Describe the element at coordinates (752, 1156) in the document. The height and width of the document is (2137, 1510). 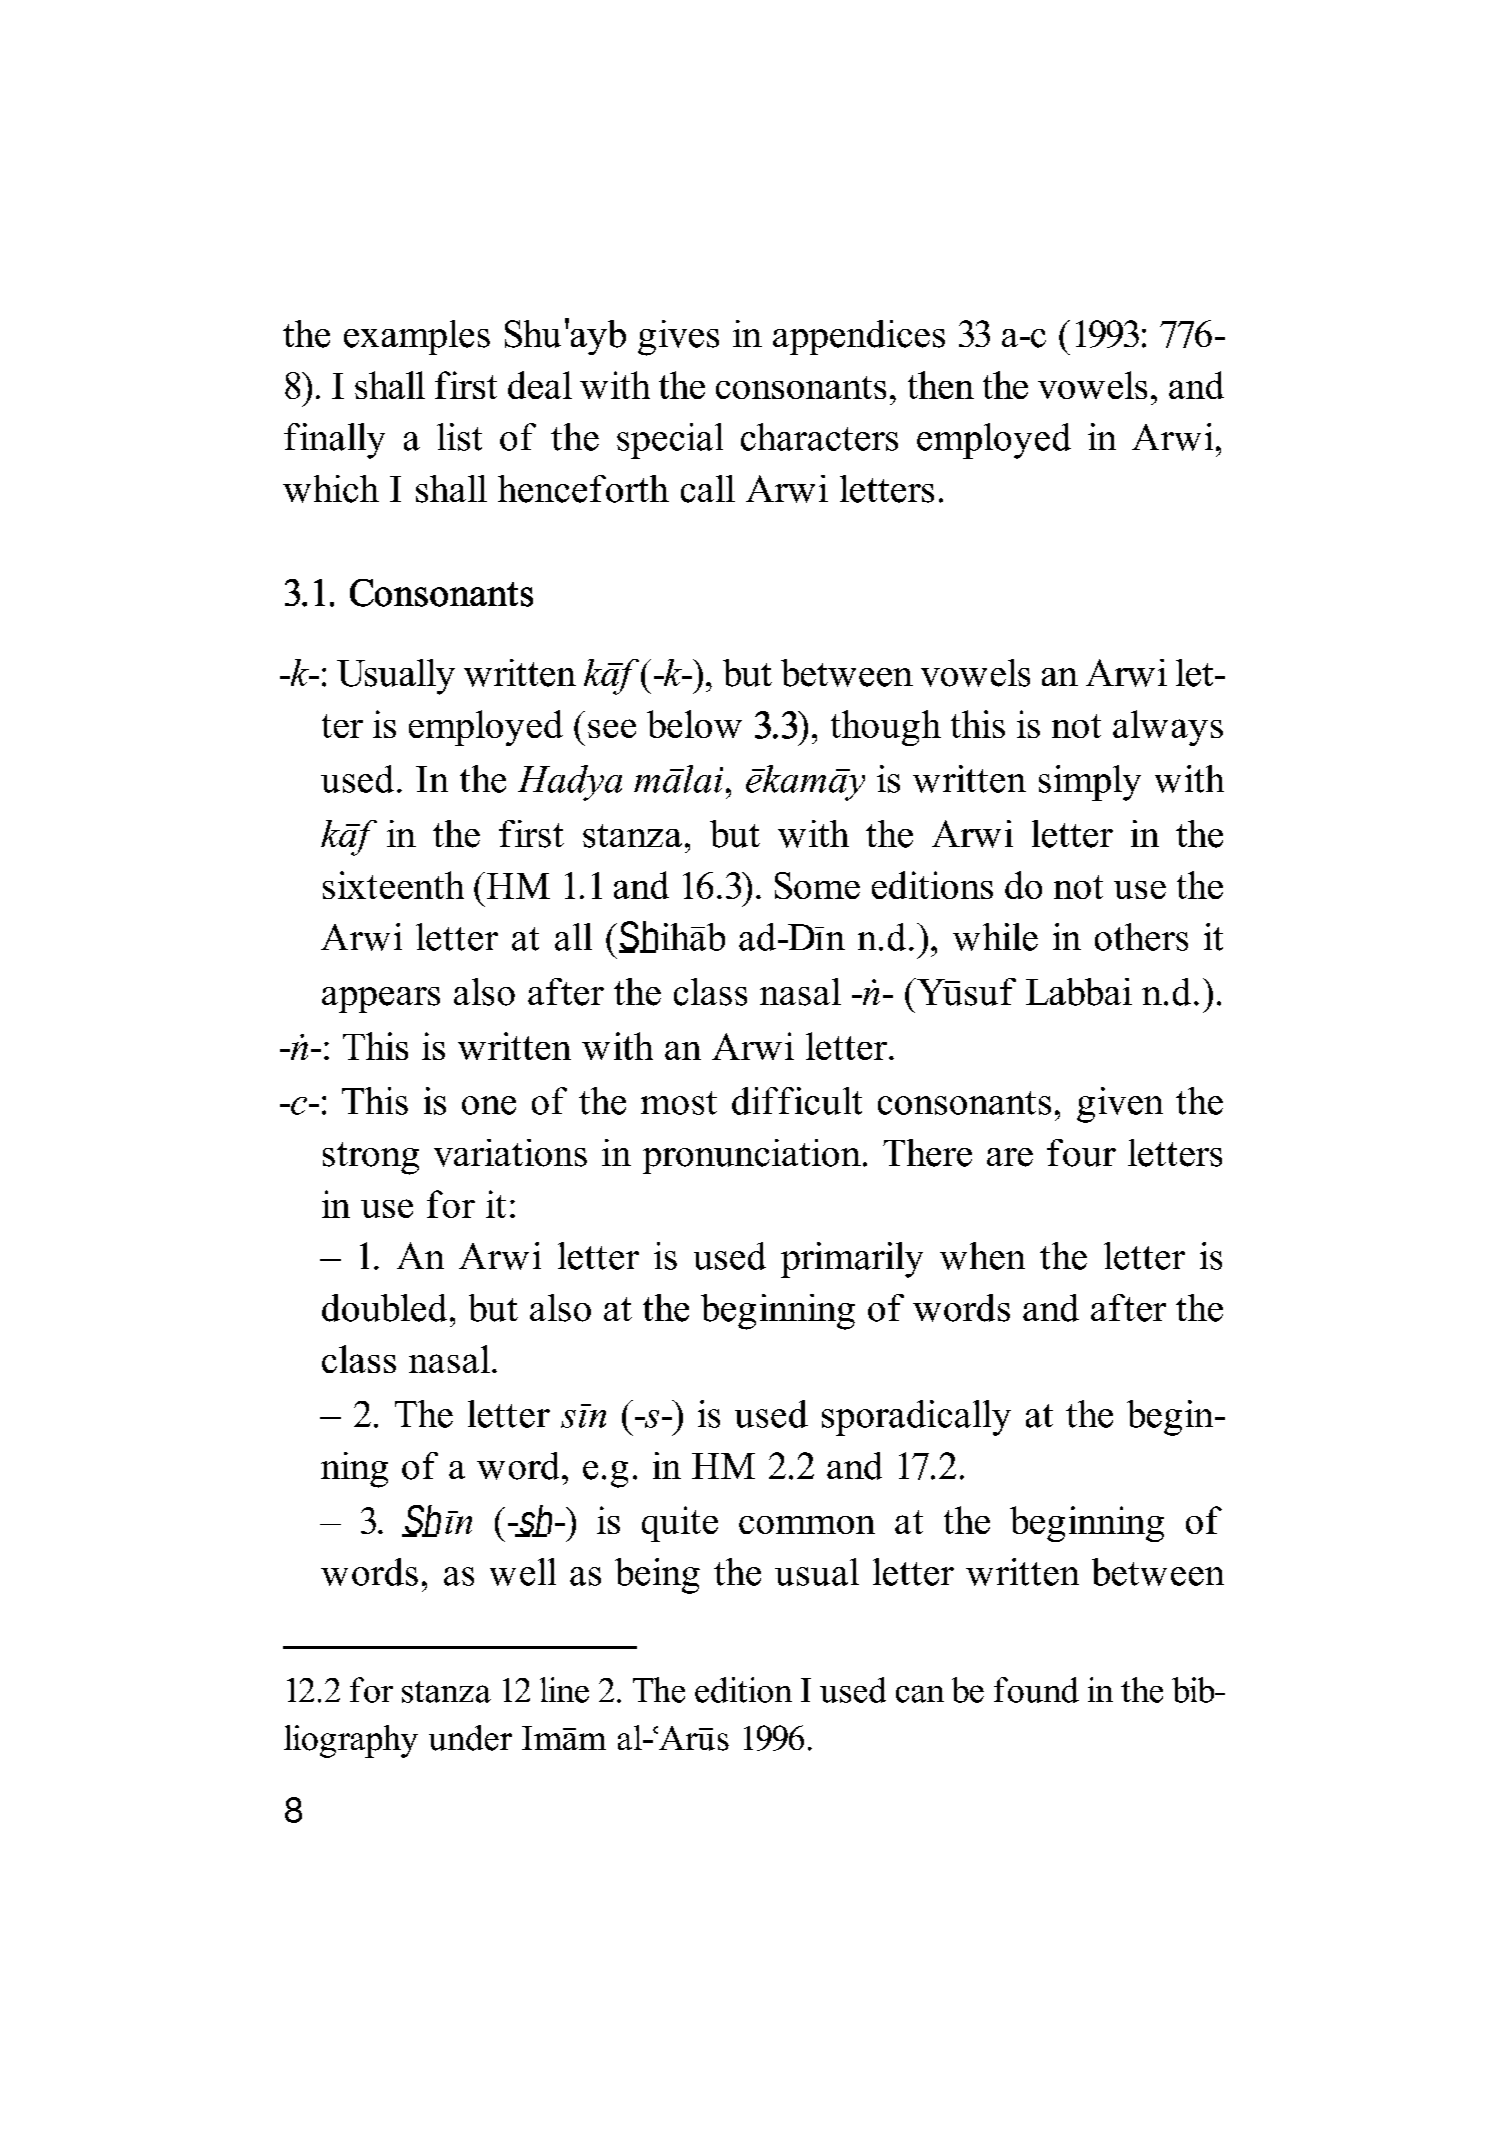
I see `pronunciation` at that location.
